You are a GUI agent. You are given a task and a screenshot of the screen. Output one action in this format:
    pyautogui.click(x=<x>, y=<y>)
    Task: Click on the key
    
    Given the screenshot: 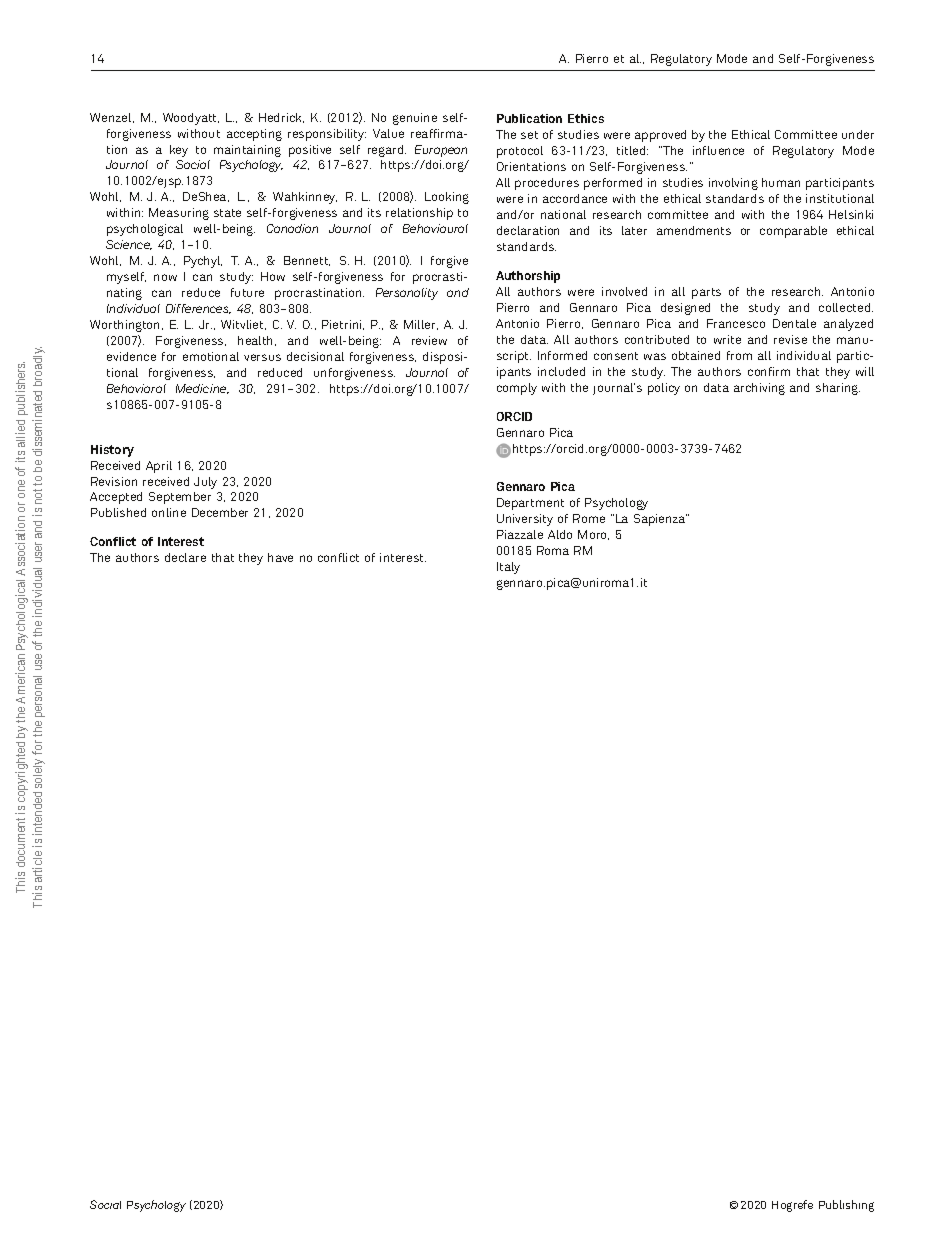 What is the action you would take?
    pyautogui.click(x=179, y=151)
